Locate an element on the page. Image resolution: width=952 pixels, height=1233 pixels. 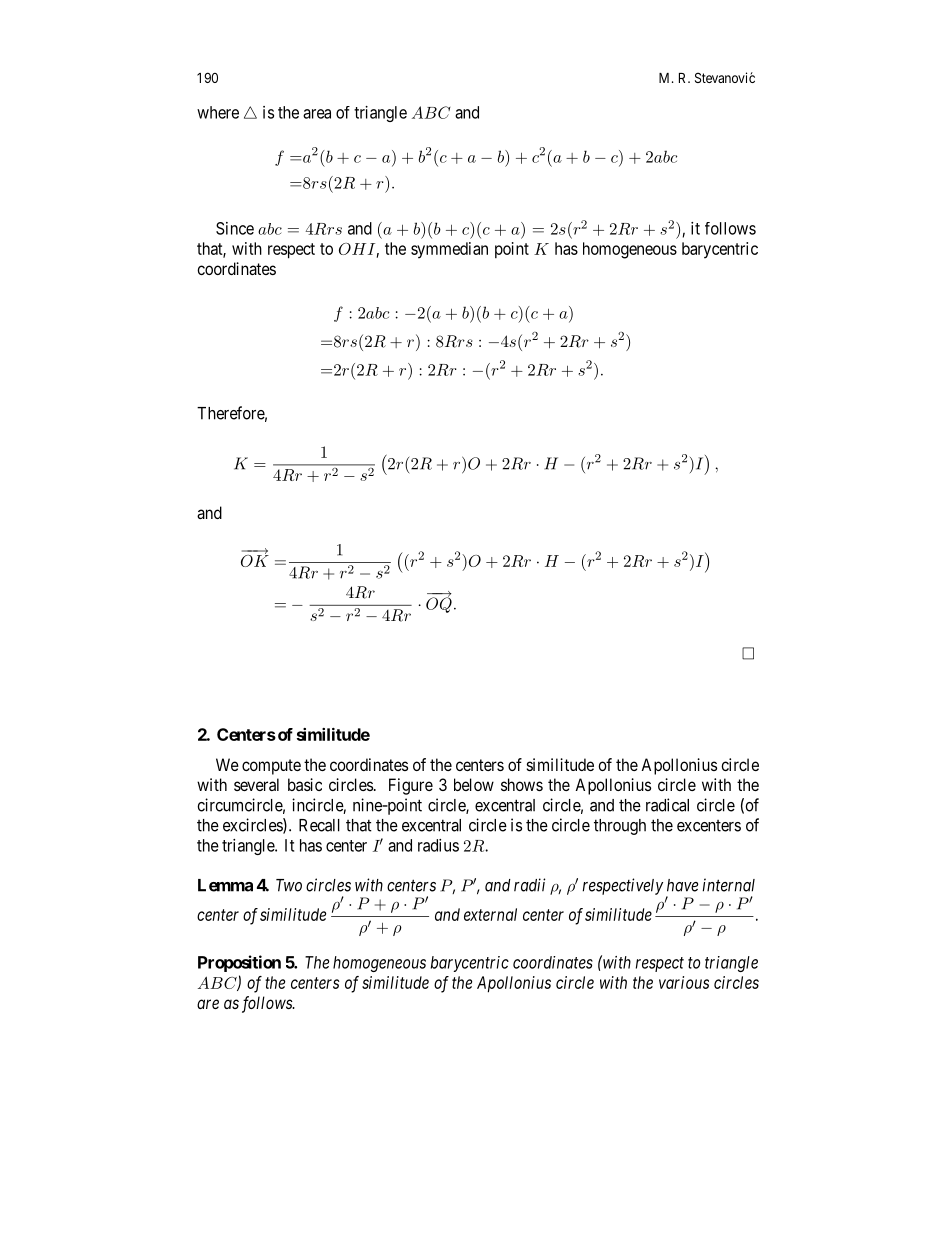
external is located at coordinates (490, 914).
